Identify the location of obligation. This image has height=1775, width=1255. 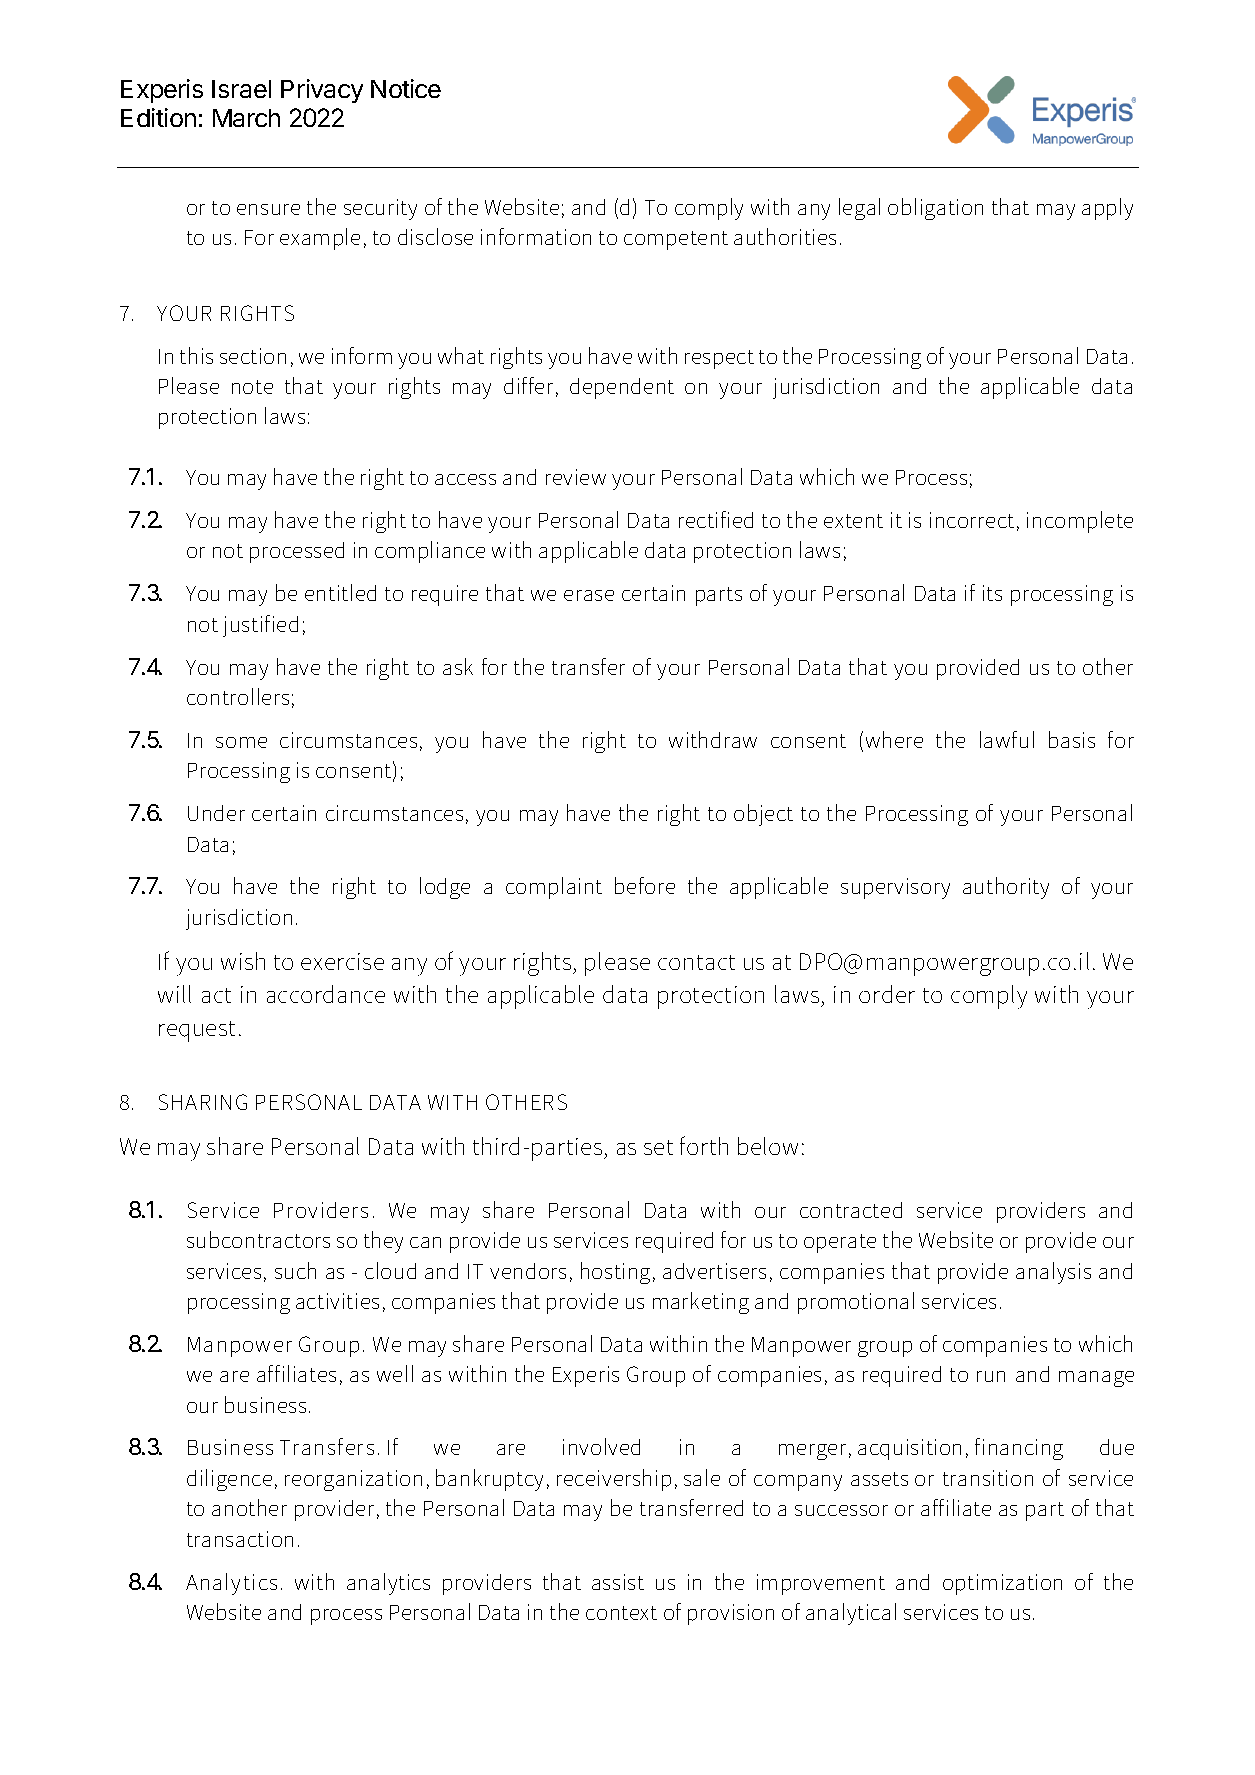
(935, 209).
